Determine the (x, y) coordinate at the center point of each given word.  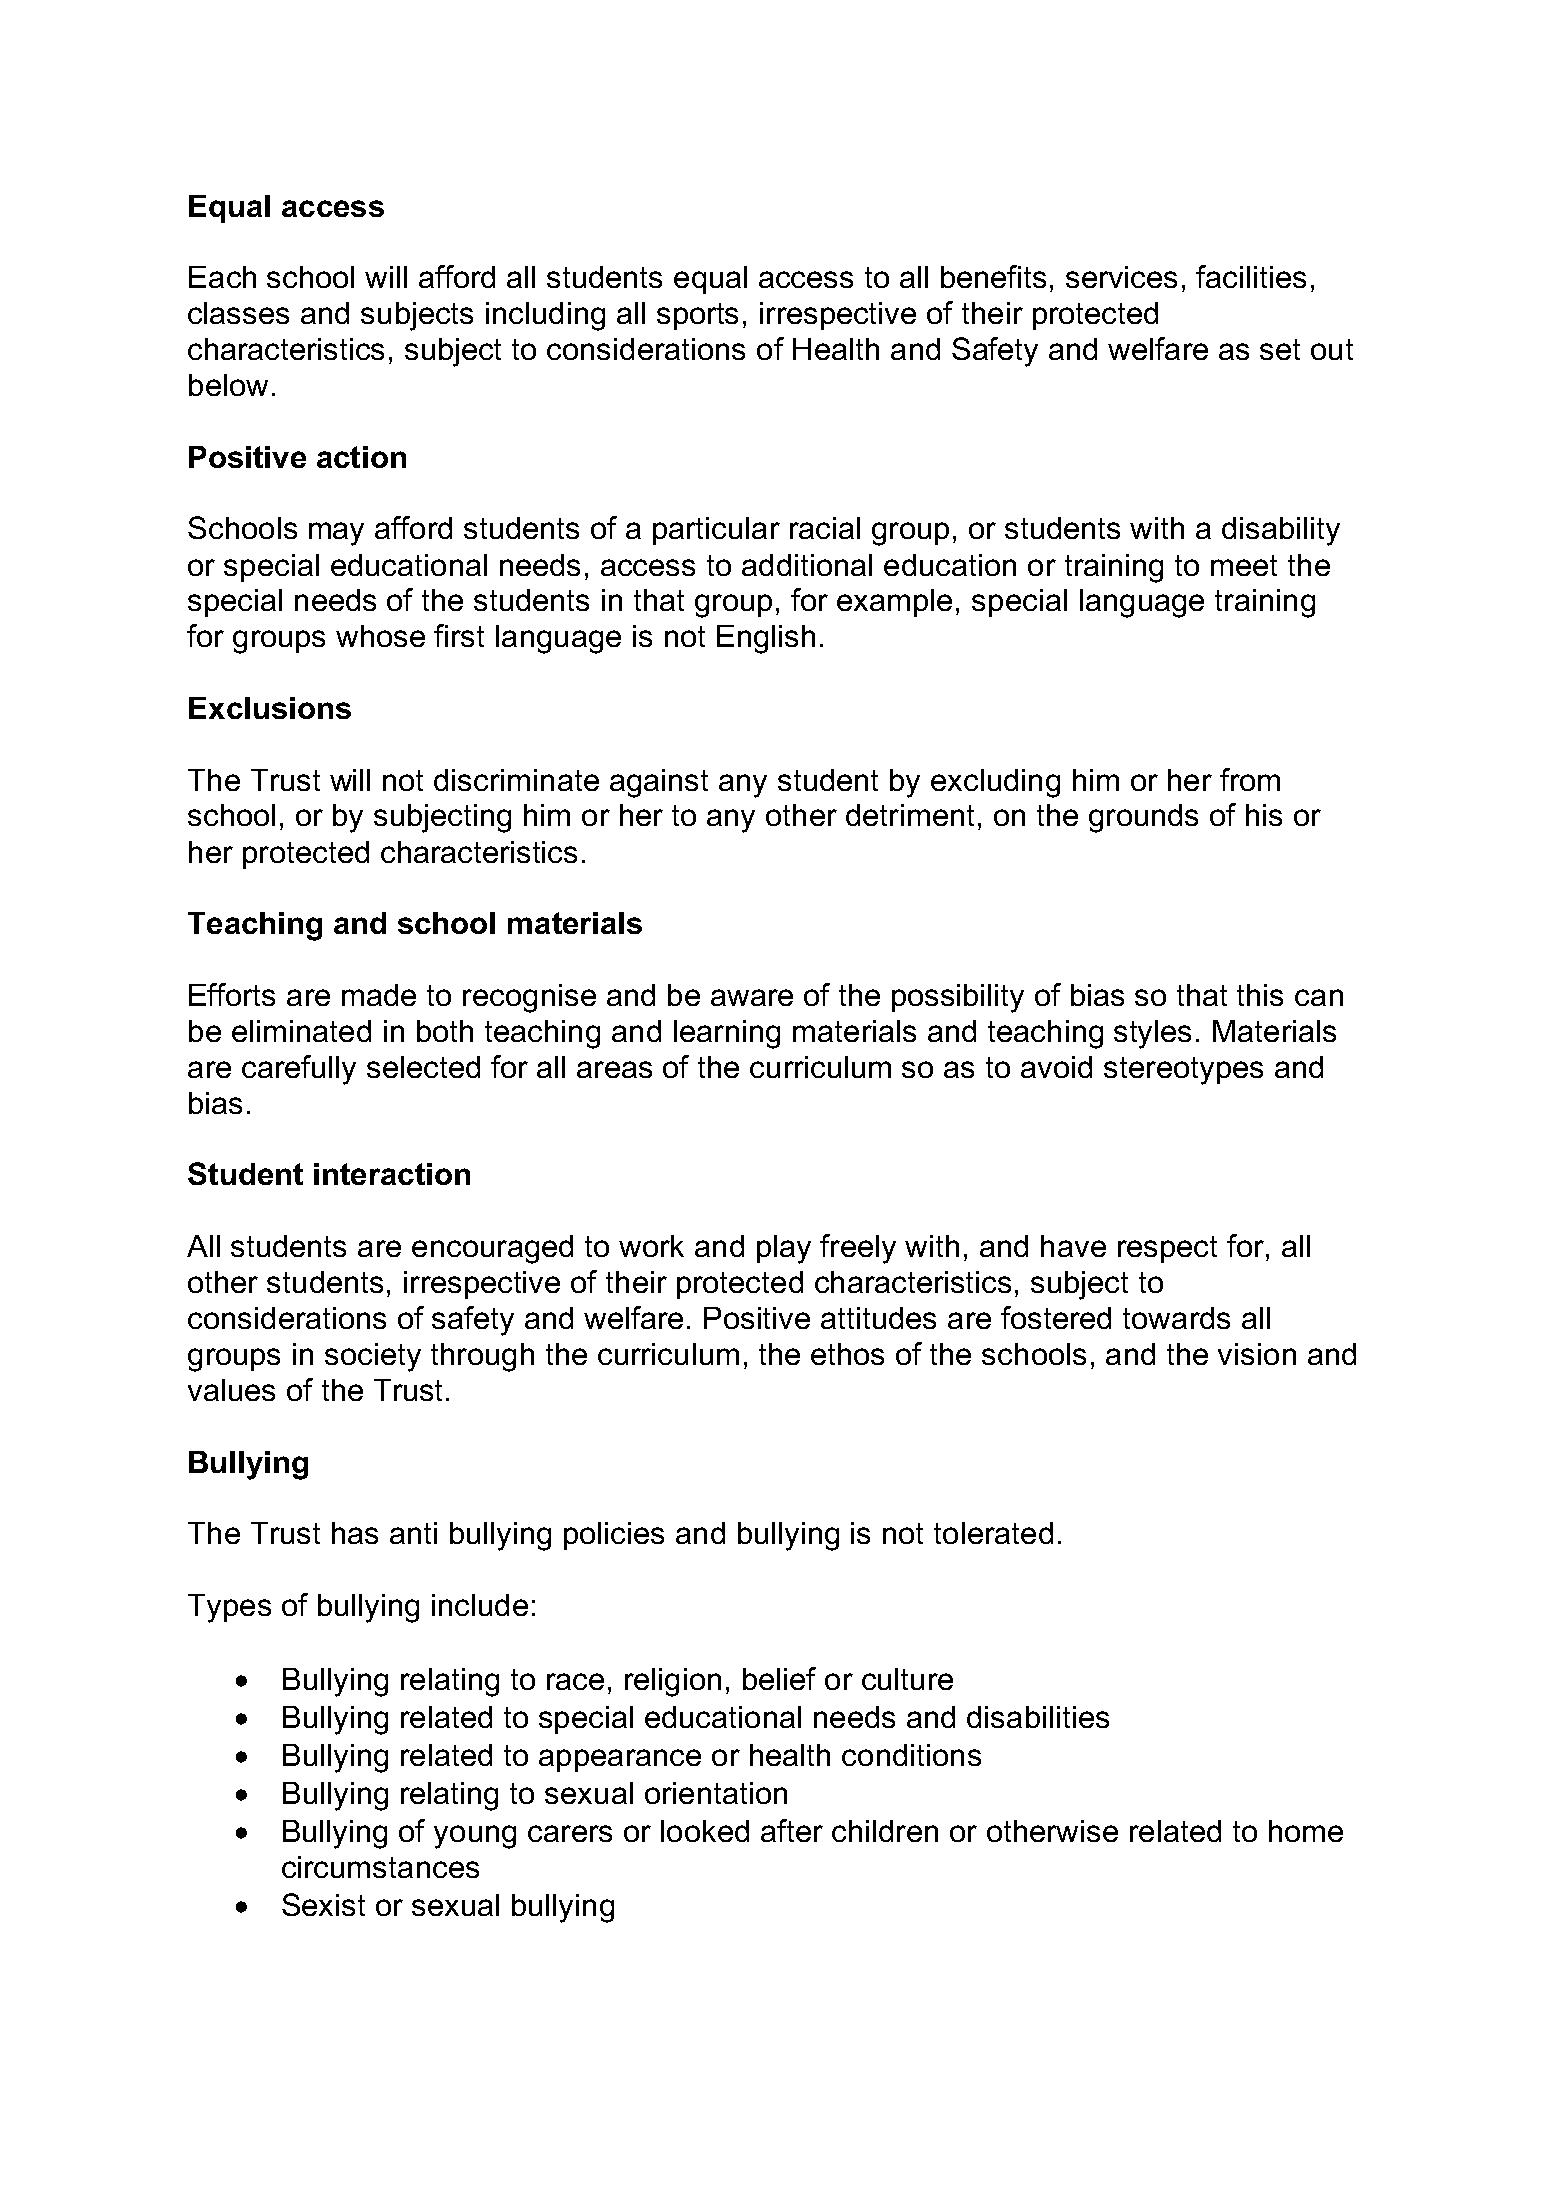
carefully (299, 1070)
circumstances (380, 1867)
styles (1152, 1034)
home (1306, 1831)
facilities (1251, 276)
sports (697, 316)
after (792, 1830)
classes (238, 313)
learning (727, 1034)
